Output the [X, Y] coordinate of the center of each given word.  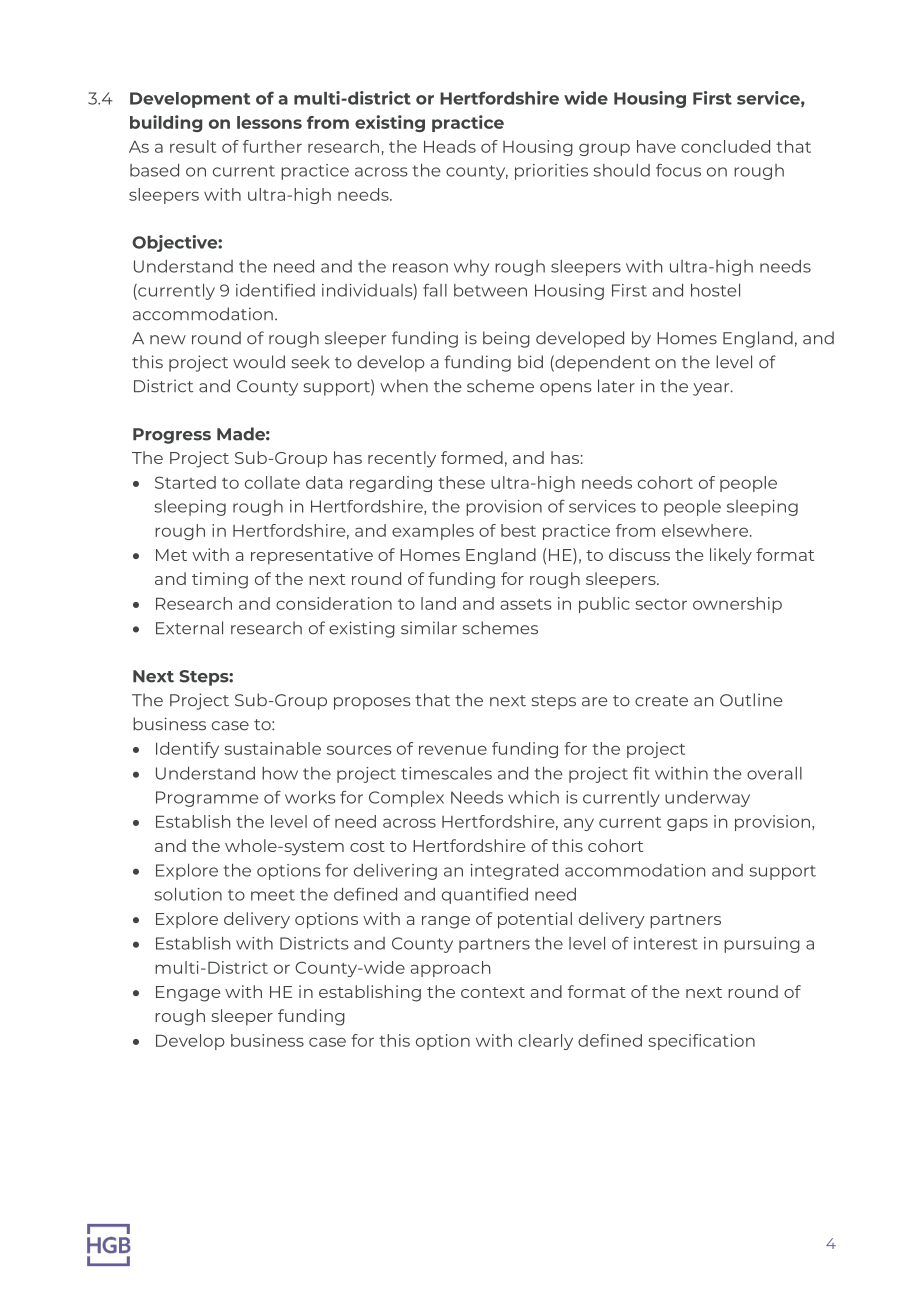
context [493, 992]
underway [707, 799]
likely [731, 556]
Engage [188, 994]
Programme [207, 799]
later [616, 386]
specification [701, 1042]
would [259, 362]
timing [220, 580]
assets [526, 604]
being [506, 339]
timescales [446, 773]
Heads [450, 146]
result [193, 146]
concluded [725, 146]
